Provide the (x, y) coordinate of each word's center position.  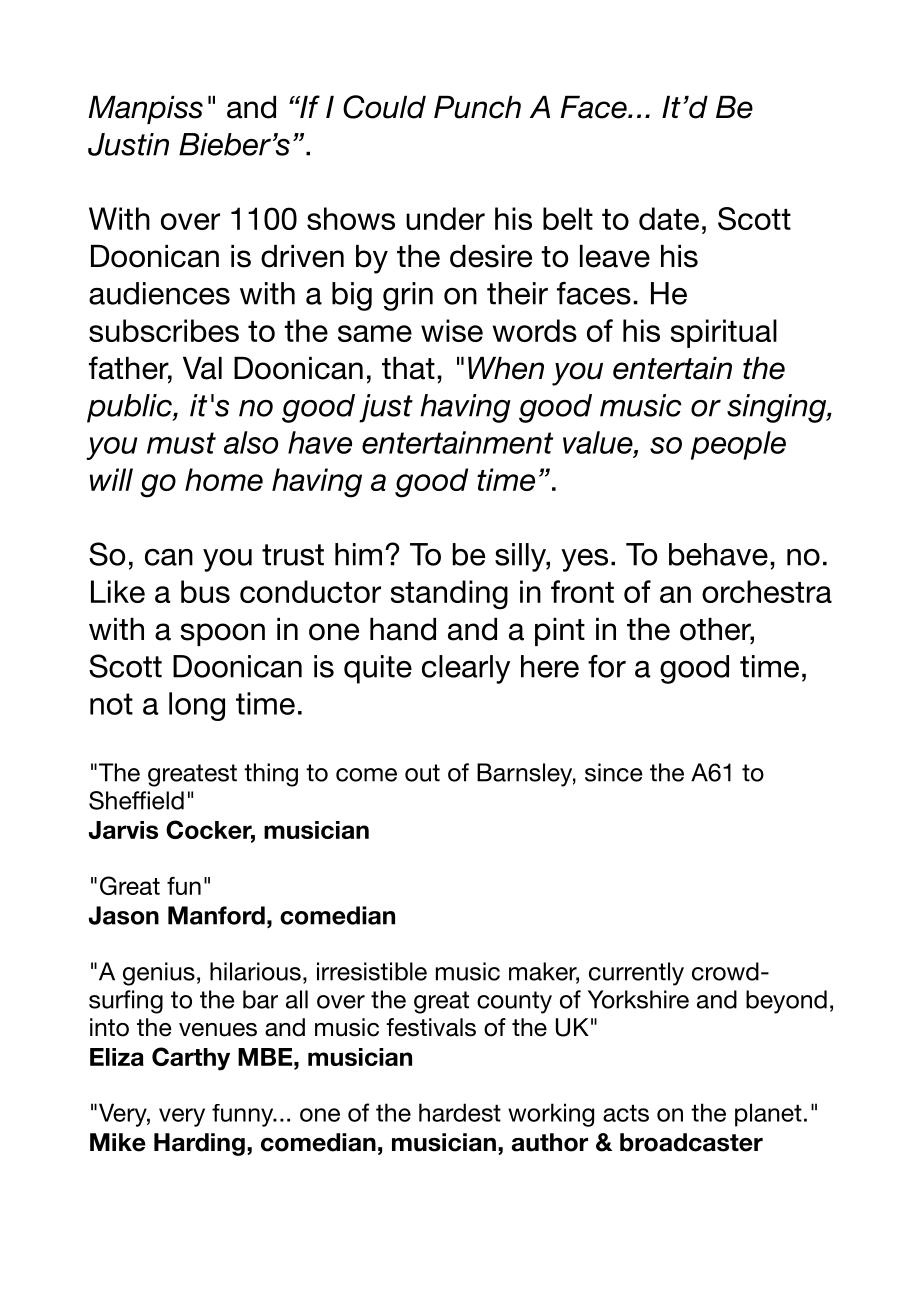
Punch (477, 107)
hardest (460, 1112)
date (669, 218)
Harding (199, 1144)
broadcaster (691, 1142)
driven (302, 256)
